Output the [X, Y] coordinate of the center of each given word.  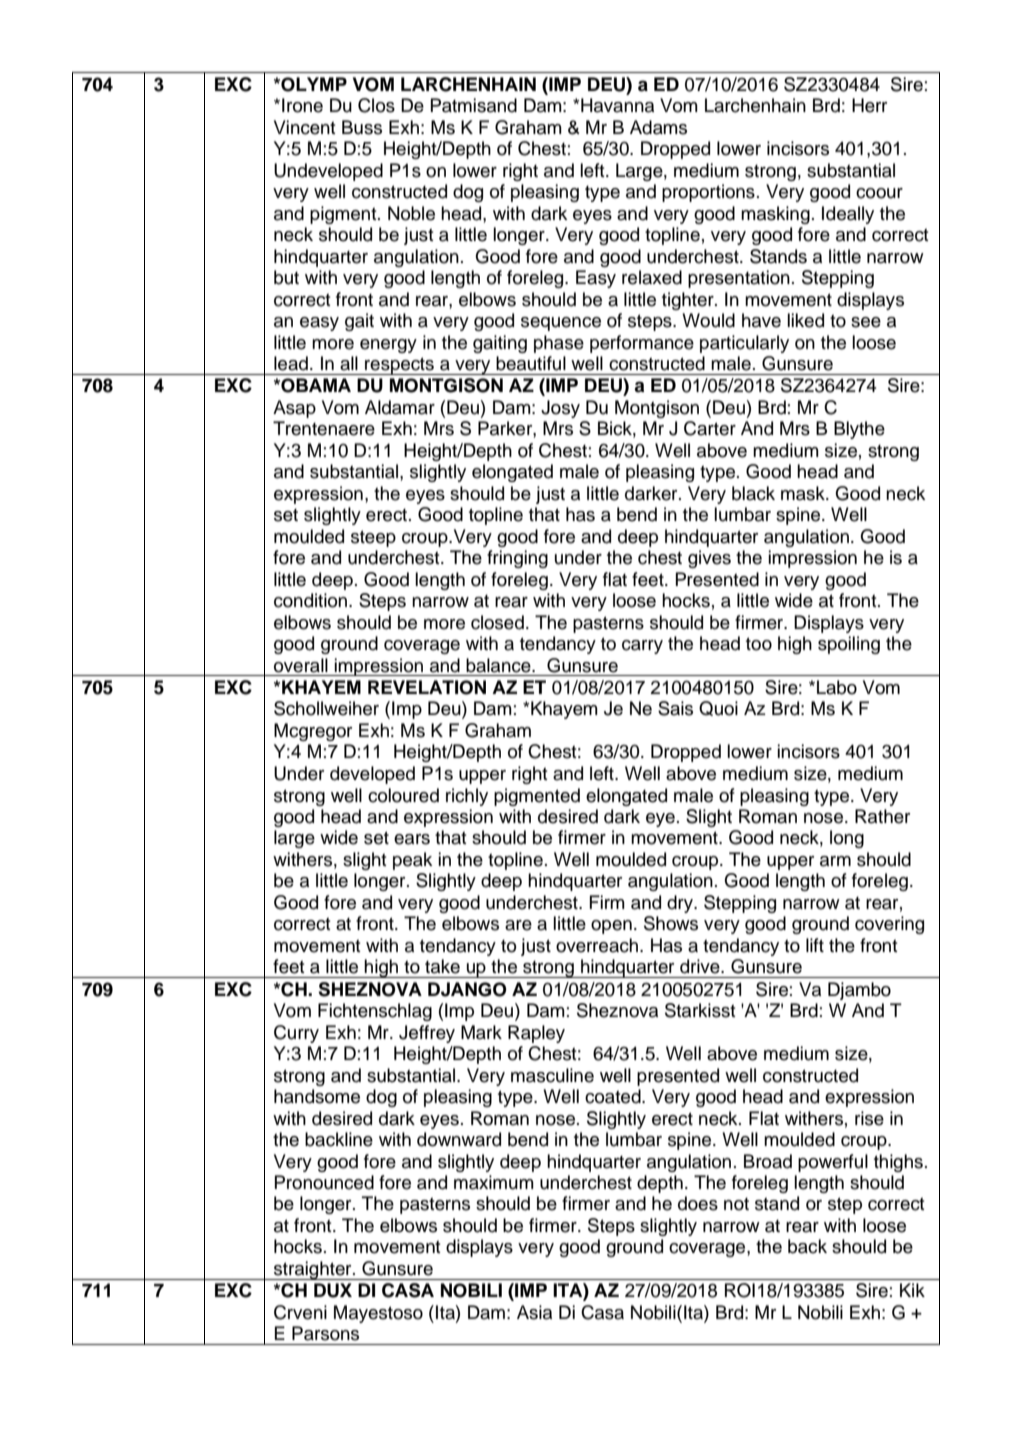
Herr [869, 105]
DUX [333, 1290]
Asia [534, 1312]
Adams [658, 127]
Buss [362, 127]
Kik [912, 1290]
